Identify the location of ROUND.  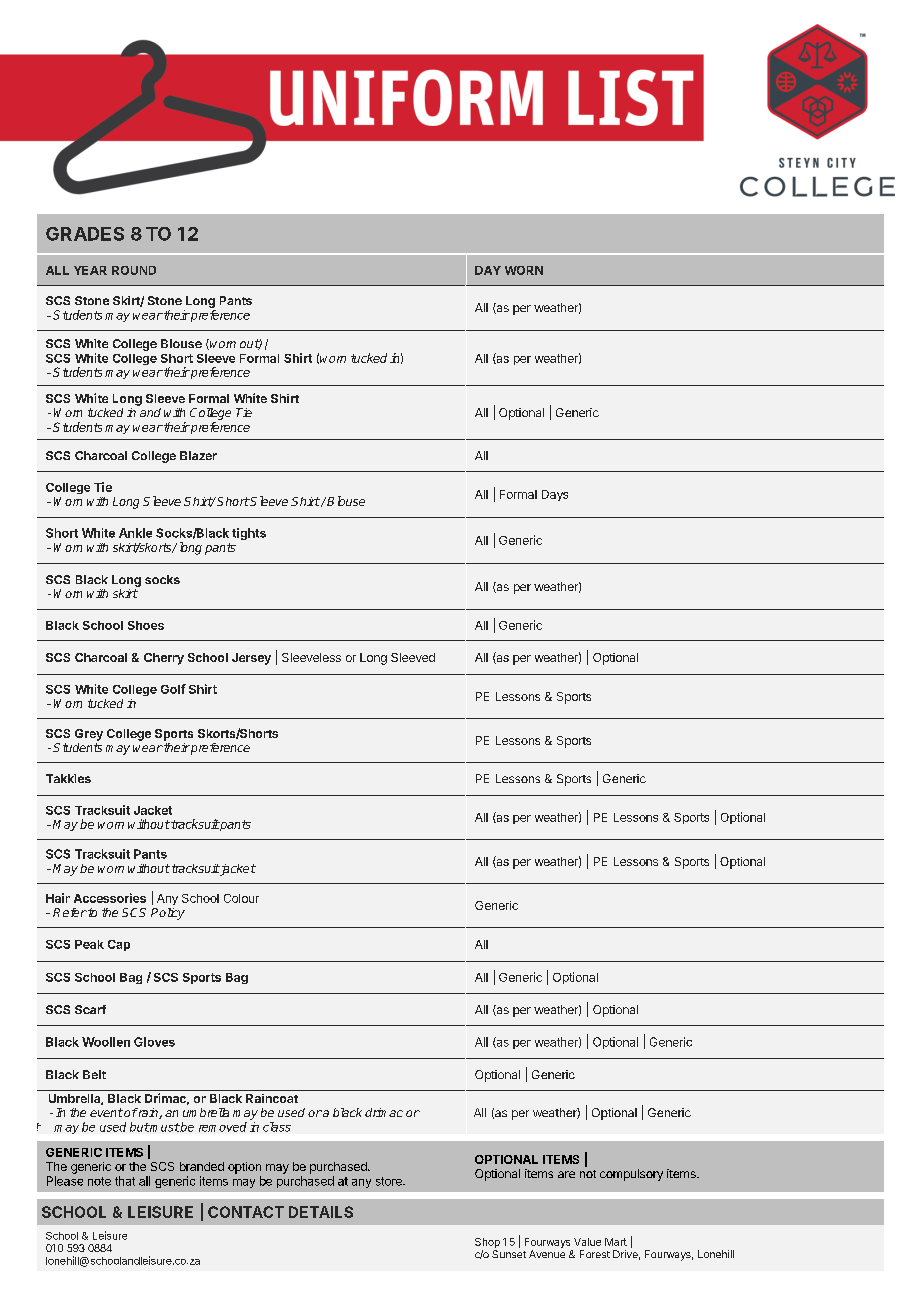
(134, 270).
